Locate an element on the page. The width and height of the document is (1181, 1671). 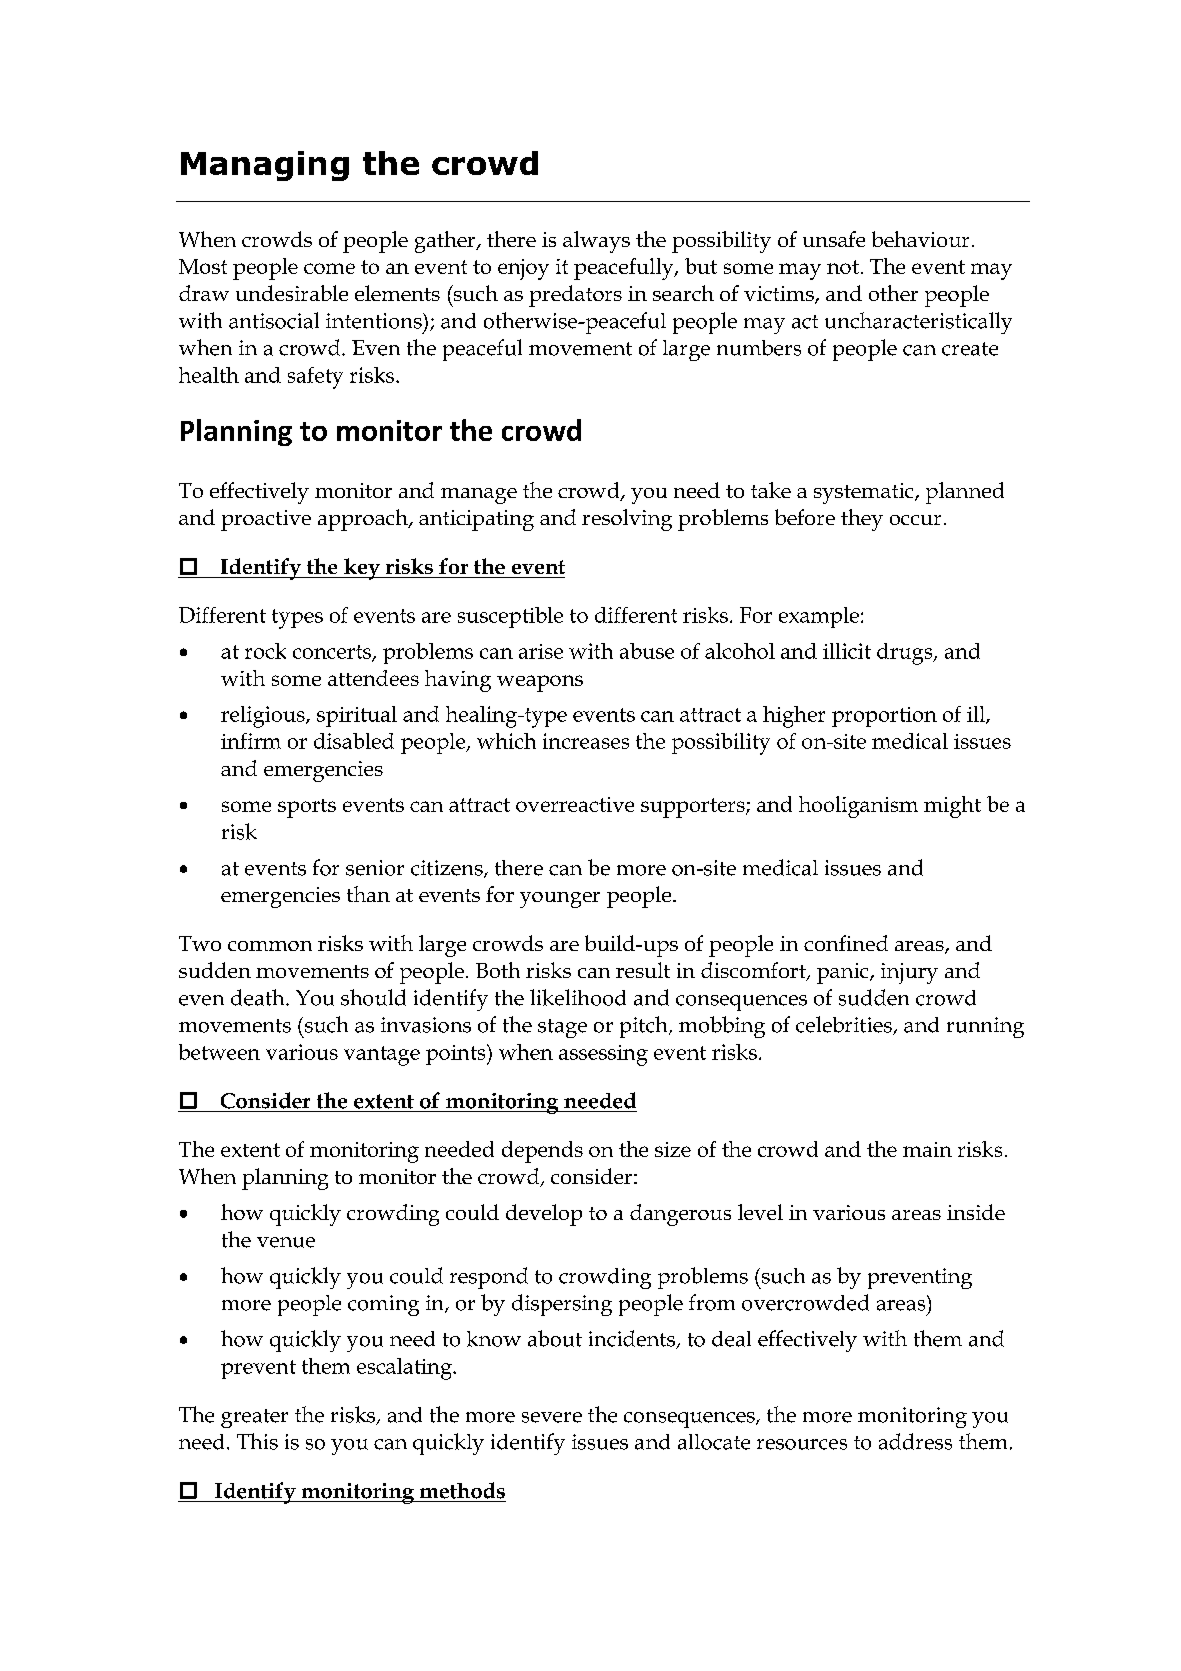
always is located at coordinates (596, 242).
